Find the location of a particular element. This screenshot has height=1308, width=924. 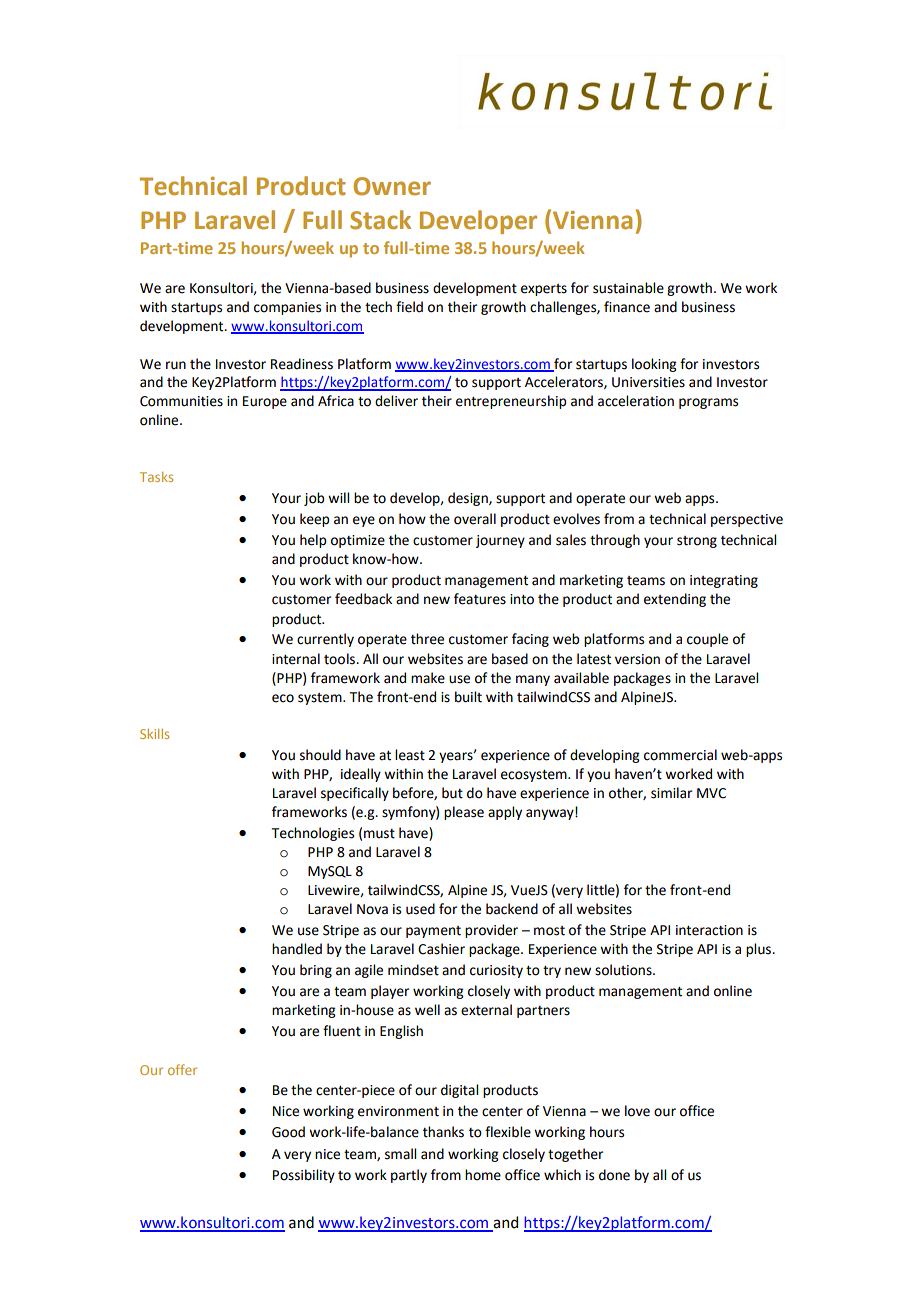

companies is located at coordinates (287, 308).
